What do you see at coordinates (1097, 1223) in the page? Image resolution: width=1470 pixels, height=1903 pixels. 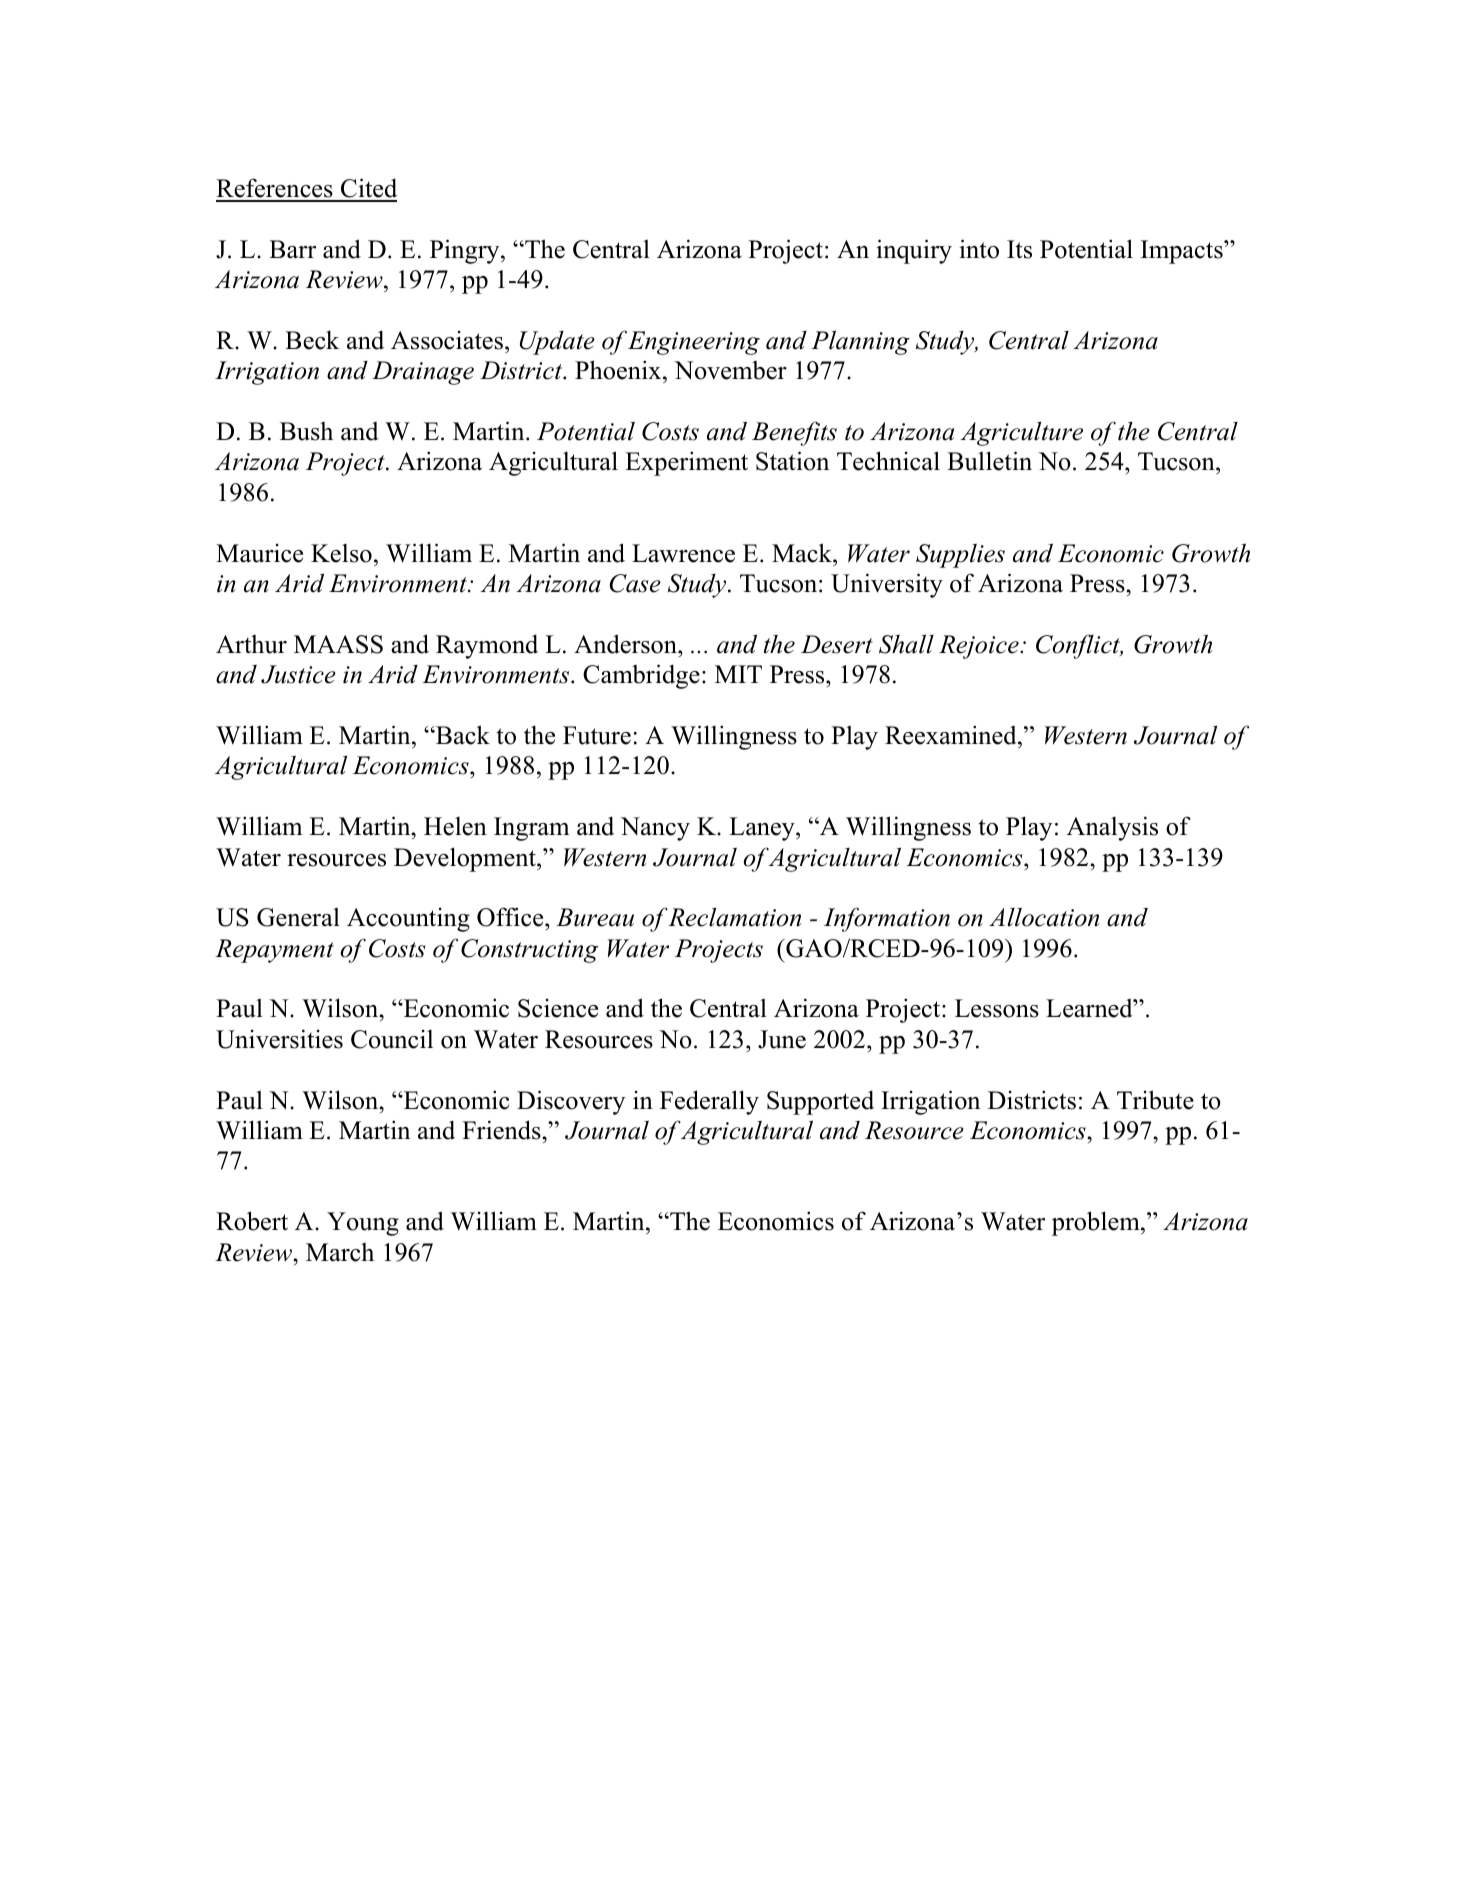 I see `problem` at bounding box center [1097, 1223].
